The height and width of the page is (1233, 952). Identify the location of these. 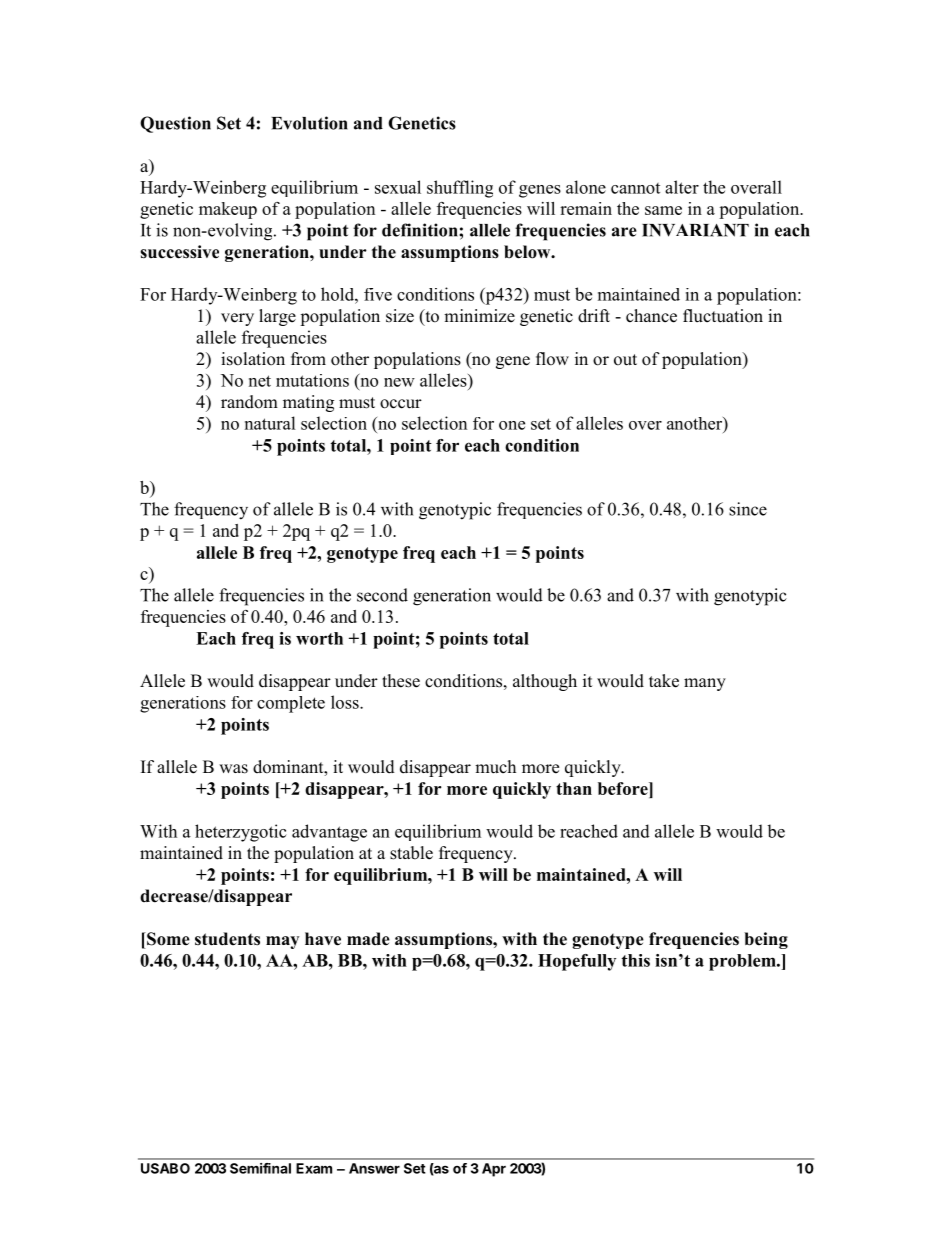
(401, 681).
